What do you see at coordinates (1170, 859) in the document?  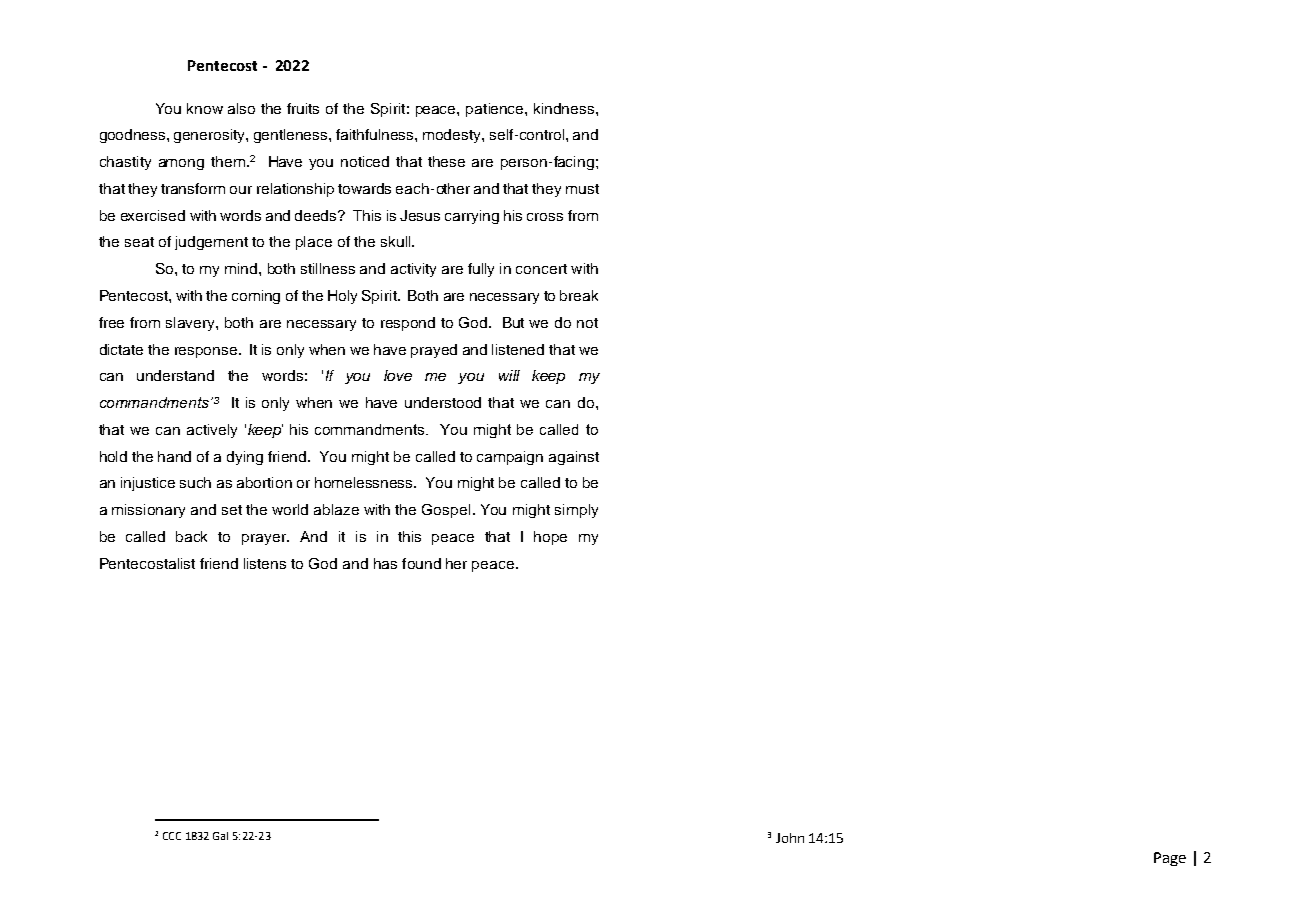 I see `Page` at bounding box center [1170, 859].
